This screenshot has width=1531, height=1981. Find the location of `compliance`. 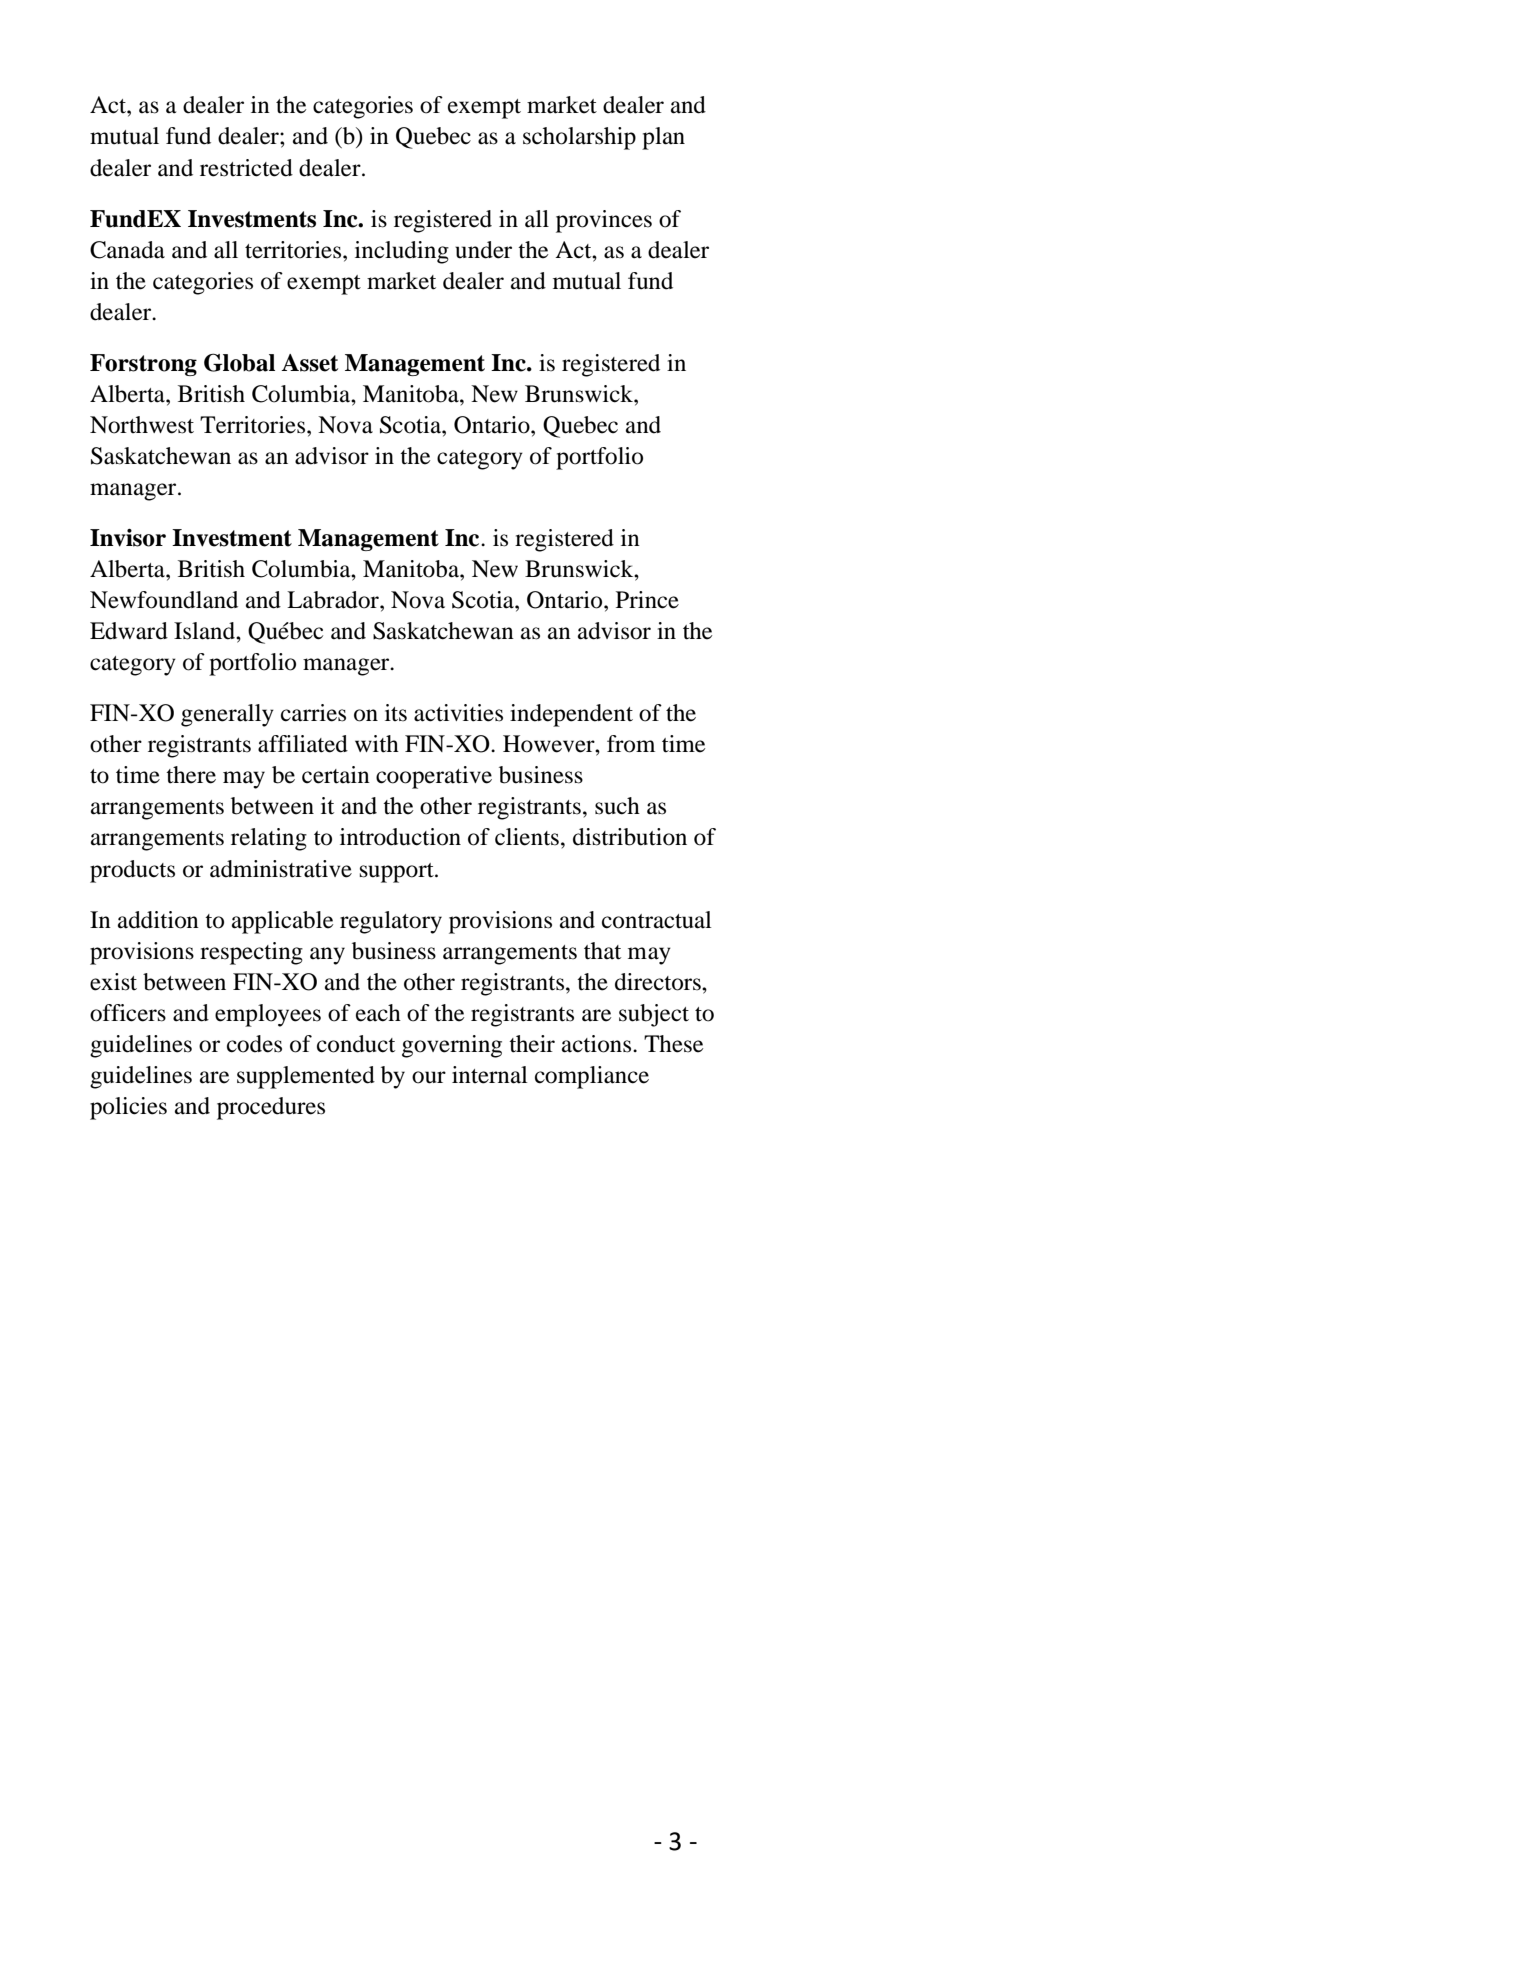

compliance is located at coordinates (592, 1077).
